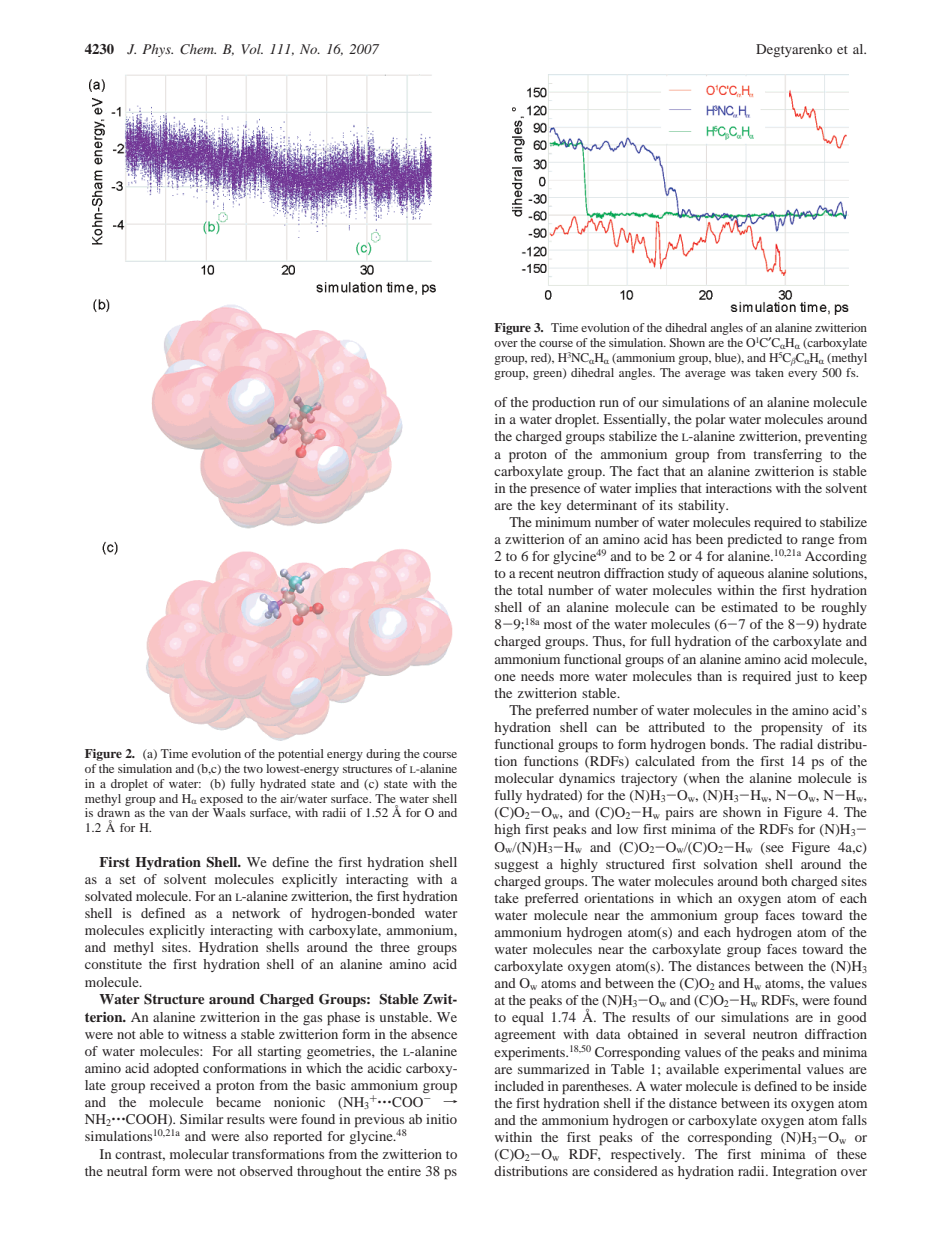 This screenshot has width=952, height=1233. What do you see at coordinates (157, 50) in the screenshot?
I see `Phys` at bounding box center [157, 50].
